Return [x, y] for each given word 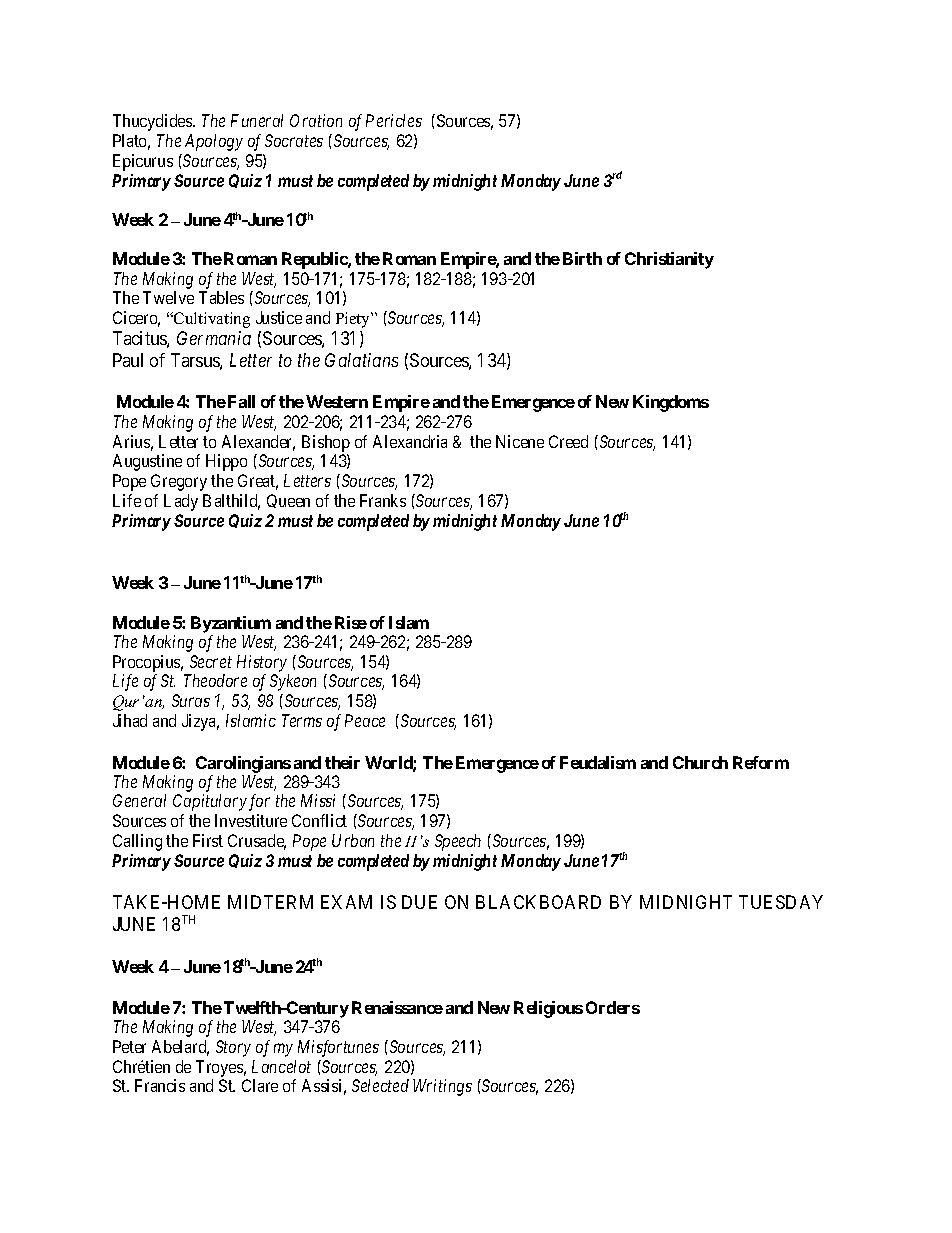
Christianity [669, 260]
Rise [351, 622]
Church [700, 762]
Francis [160, 1085]
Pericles [394, 120]
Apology [214, 142]
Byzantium [231, 624]
